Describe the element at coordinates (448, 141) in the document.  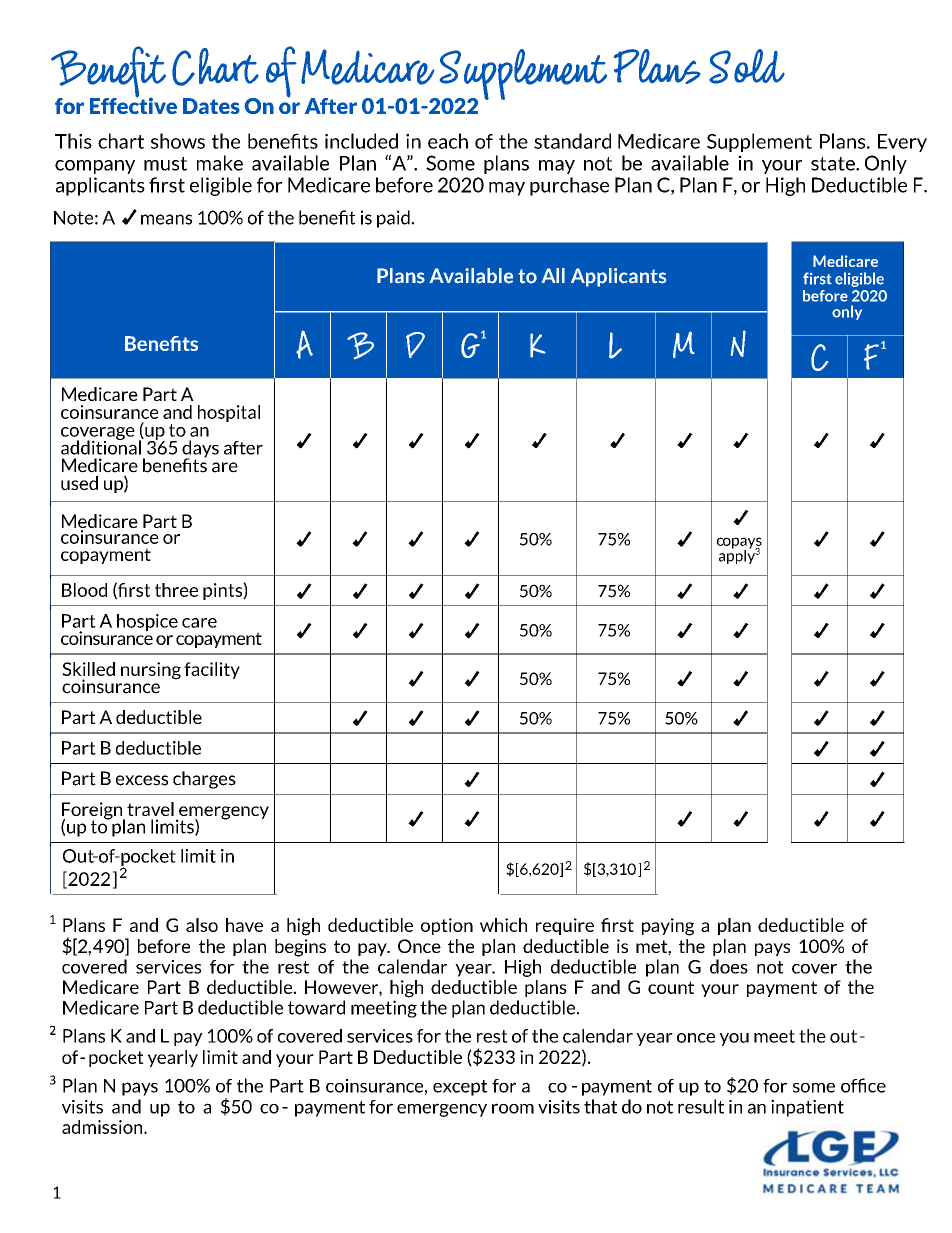
I see `each` at that location.
